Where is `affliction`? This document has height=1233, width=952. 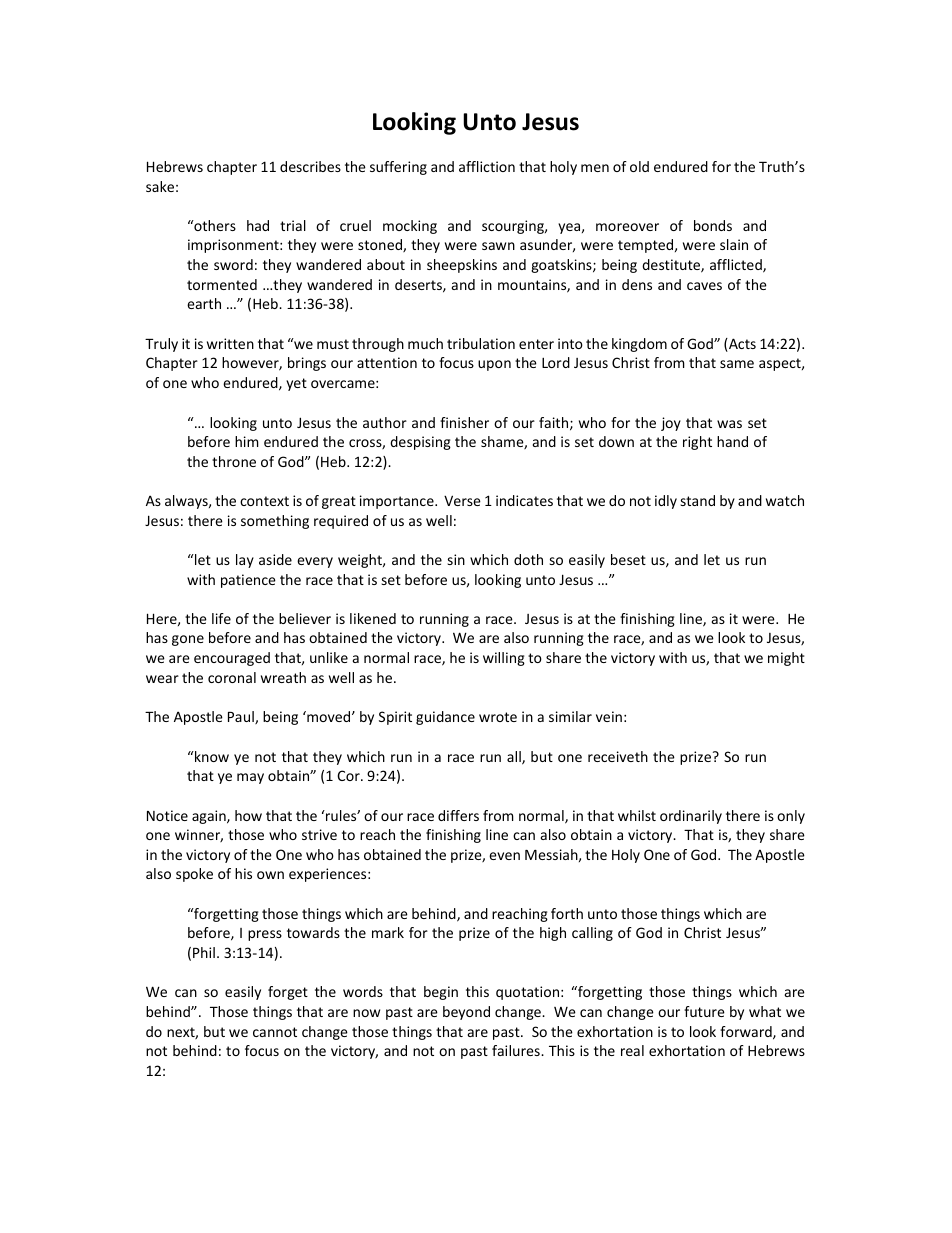 affliction is located at coordinates (487, 166).
